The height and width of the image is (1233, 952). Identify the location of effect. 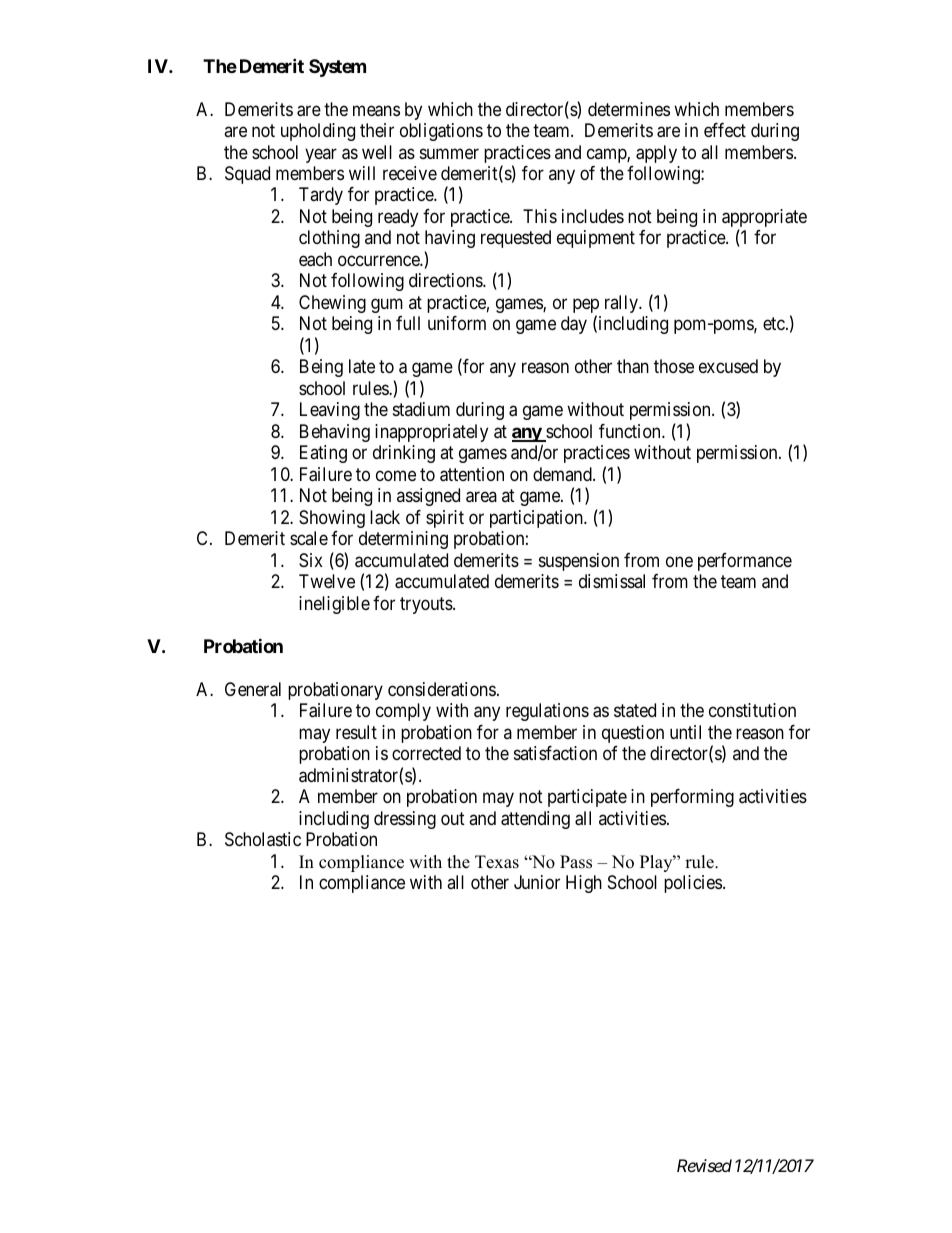
(725, 130).
